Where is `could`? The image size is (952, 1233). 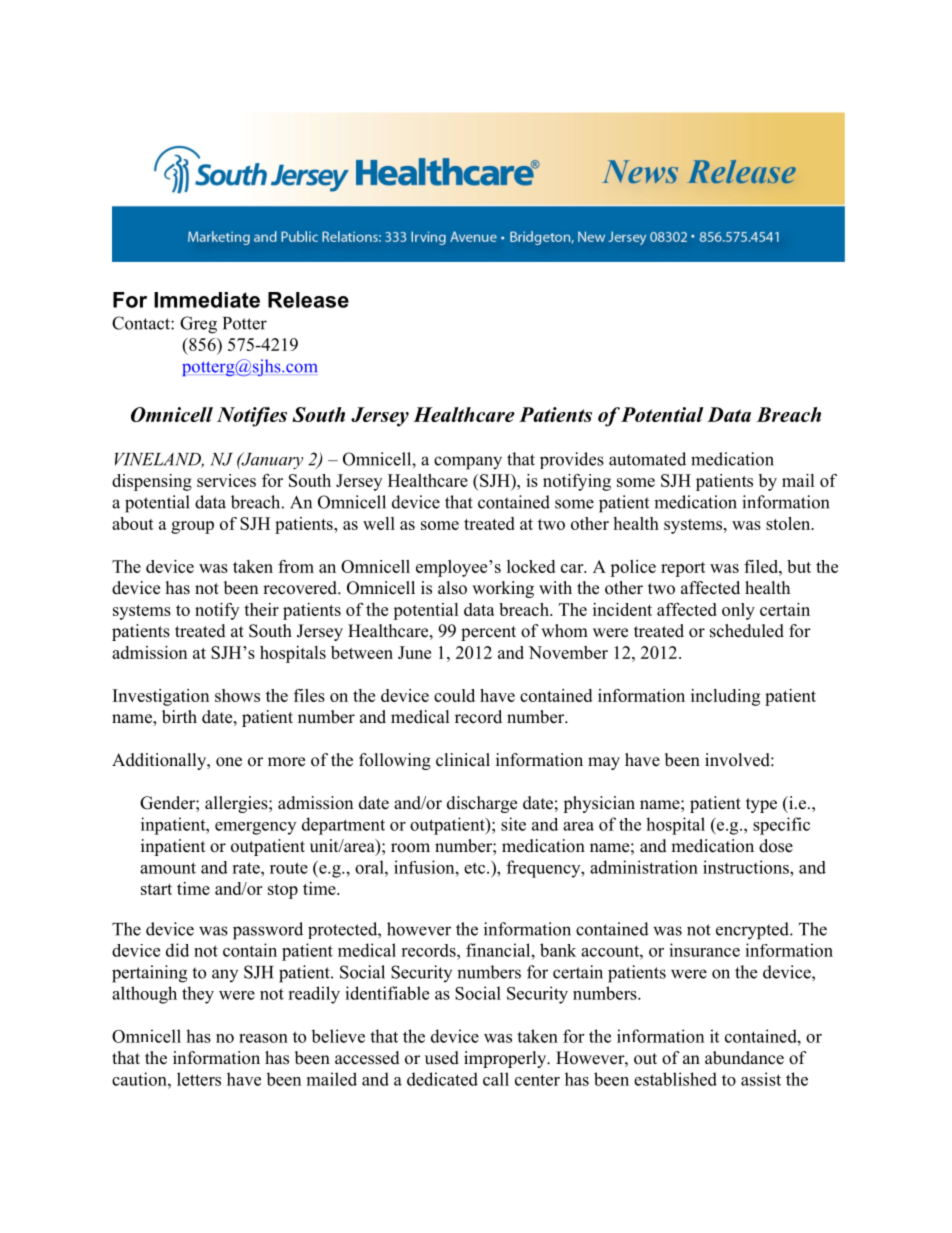
could is located at coordinates (454, 695).
